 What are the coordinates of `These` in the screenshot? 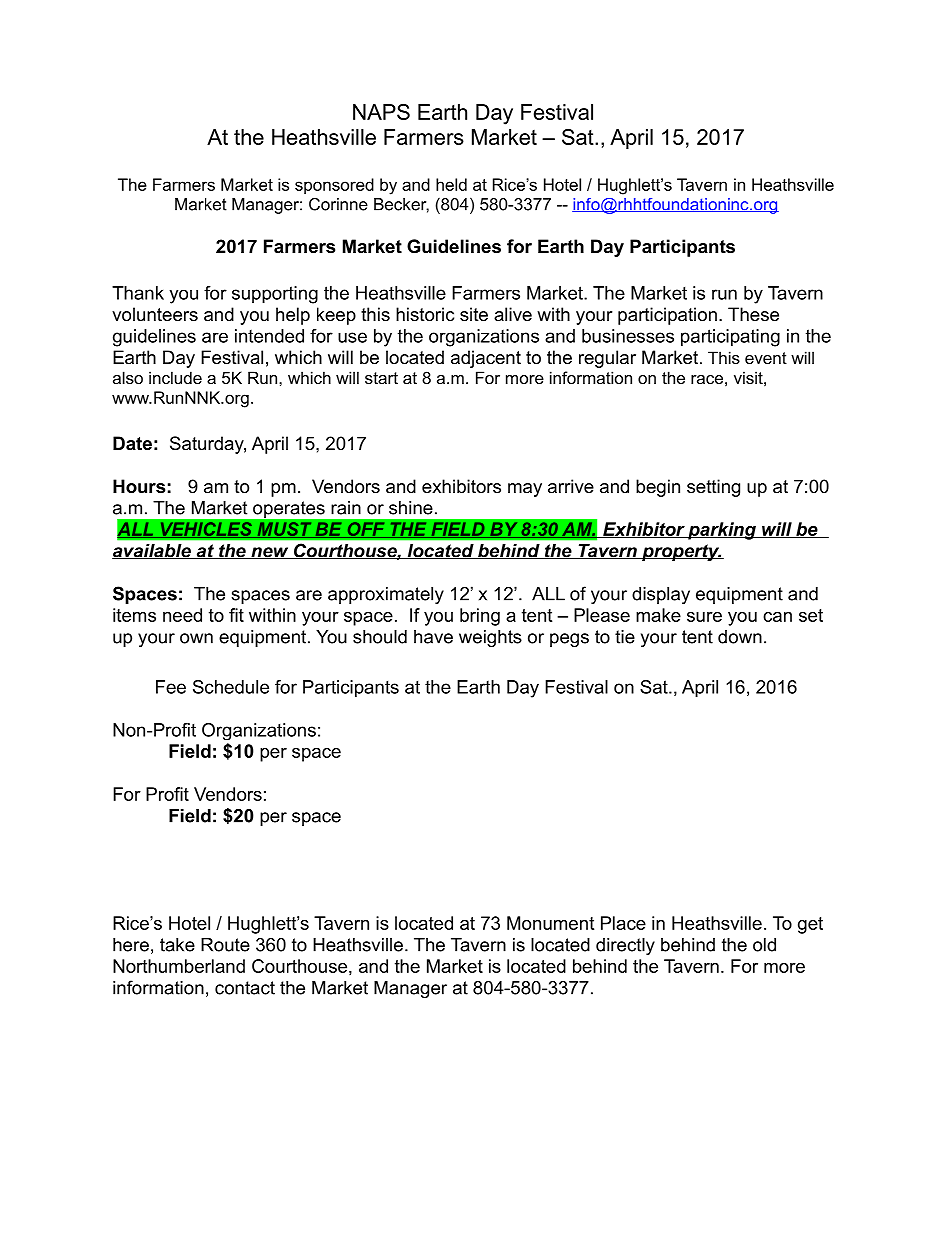 It's located at (753, 314).
